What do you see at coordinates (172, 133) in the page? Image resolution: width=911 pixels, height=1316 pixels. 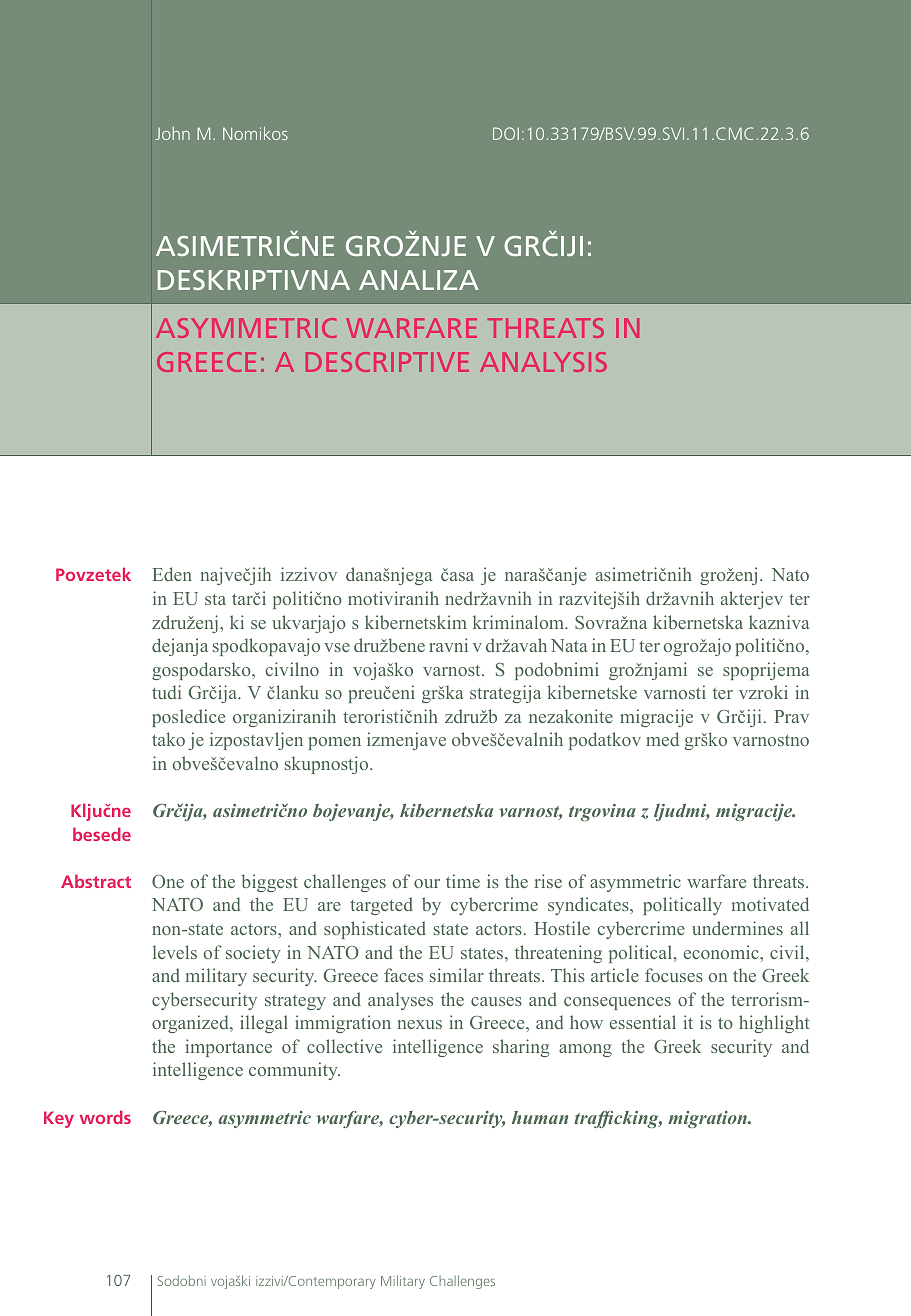 I see `John` at bounding box center [172, 133].
